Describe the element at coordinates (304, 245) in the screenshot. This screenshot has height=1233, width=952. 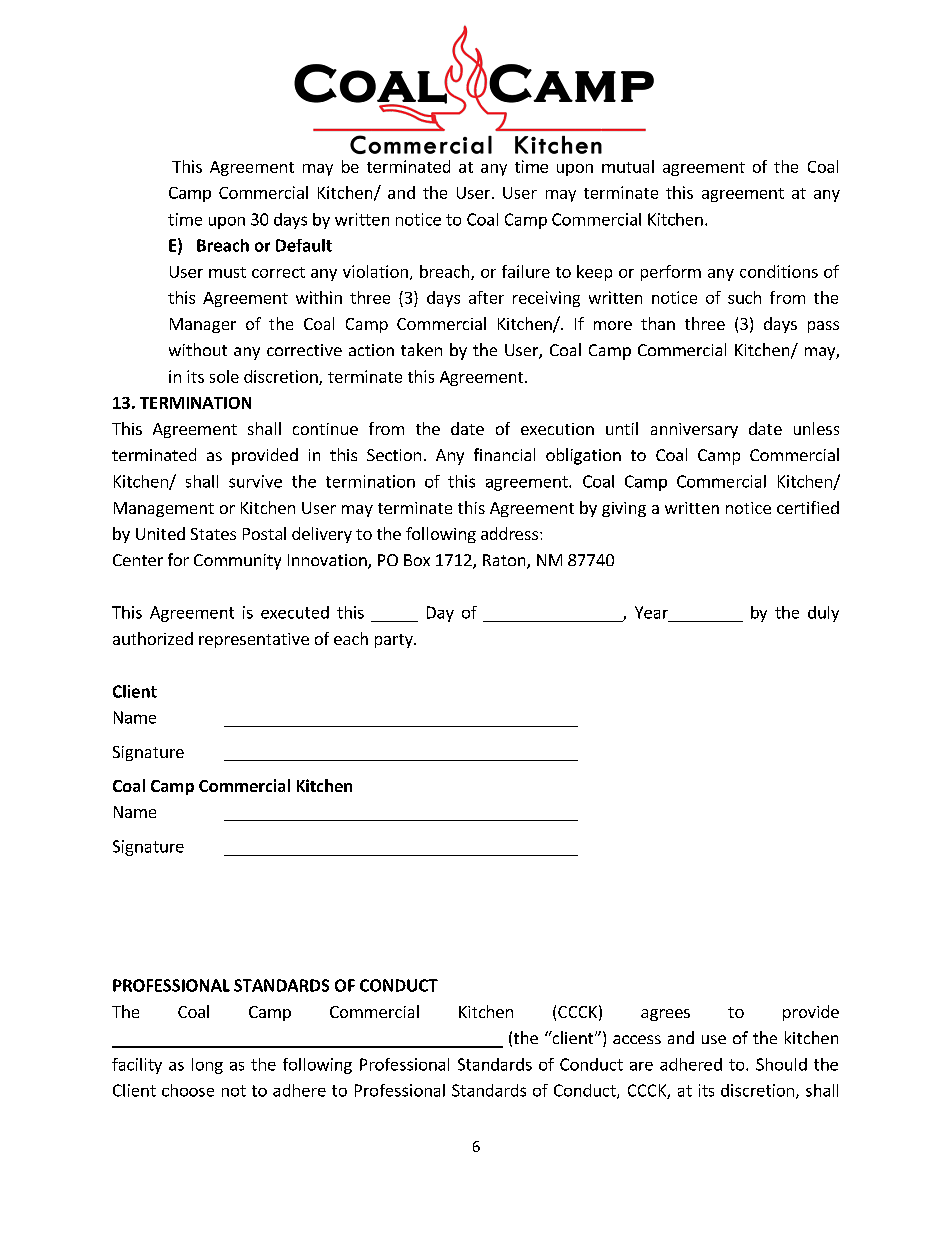
I see `Default` at that location.
